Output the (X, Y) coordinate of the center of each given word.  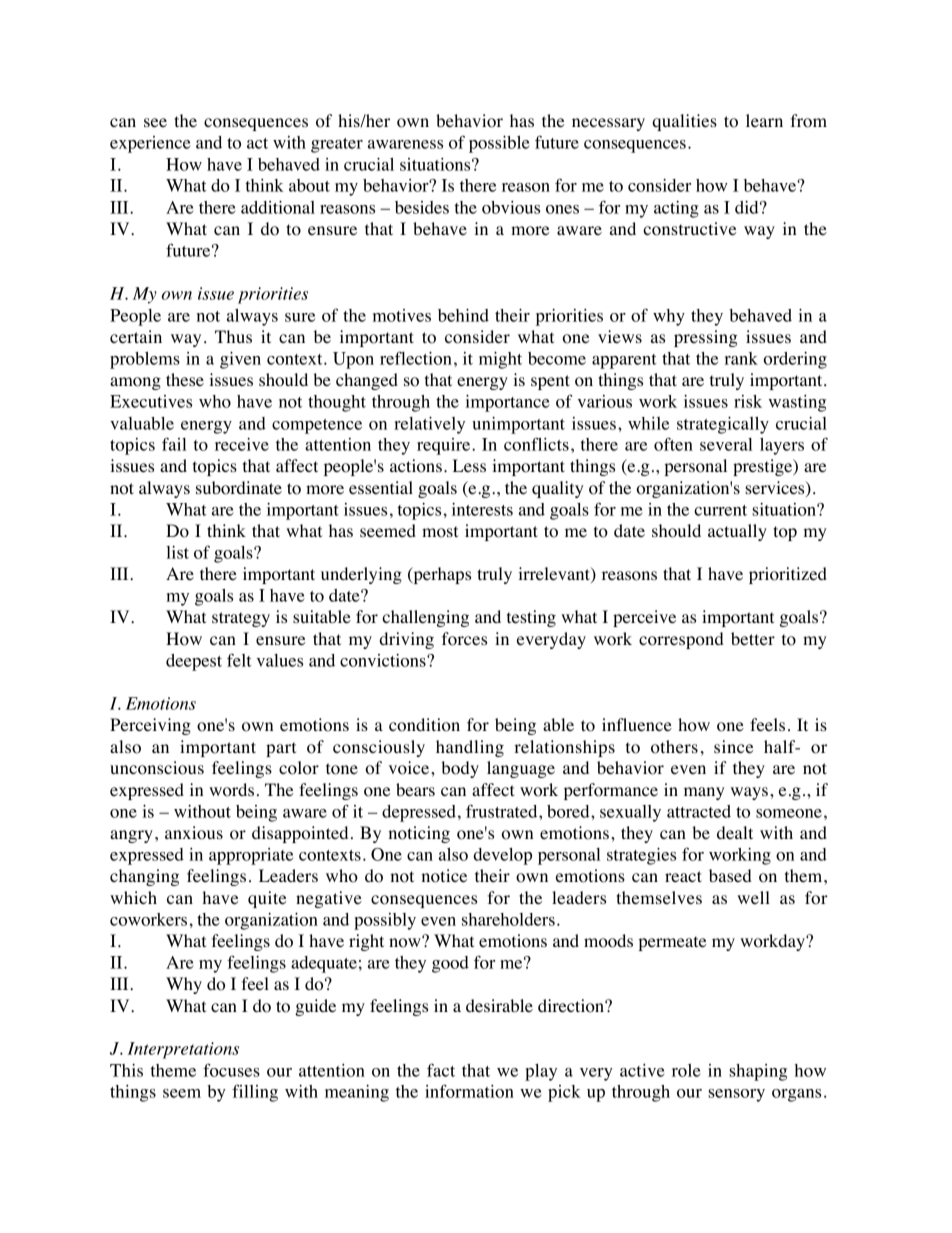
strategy (241, 619)
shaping (758, 1072)
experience (150, 144)
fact (441, 1070)
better (753, 639)
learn (764, 121)
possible (499, 144)
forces (464, 639)
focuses (231, 1070)
